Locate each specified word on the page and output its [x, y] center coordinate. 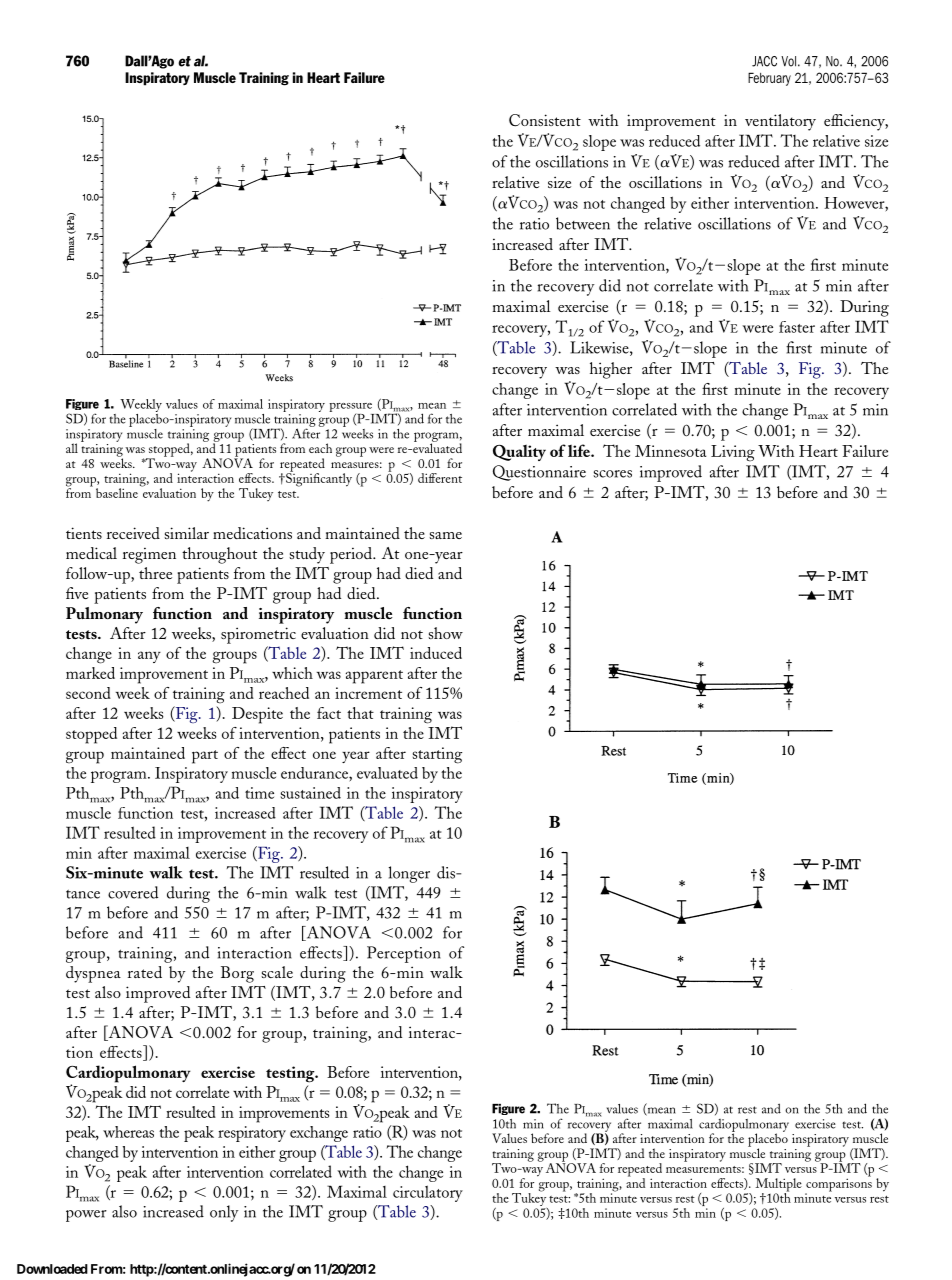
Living [733, 453]
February [769, 79]
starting [437, 755]
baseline [117, 493]
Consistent [545, 120]
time [259, 793]
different [440, 478]
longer [409, 874]
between [583, 223]
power [86, 1216]
